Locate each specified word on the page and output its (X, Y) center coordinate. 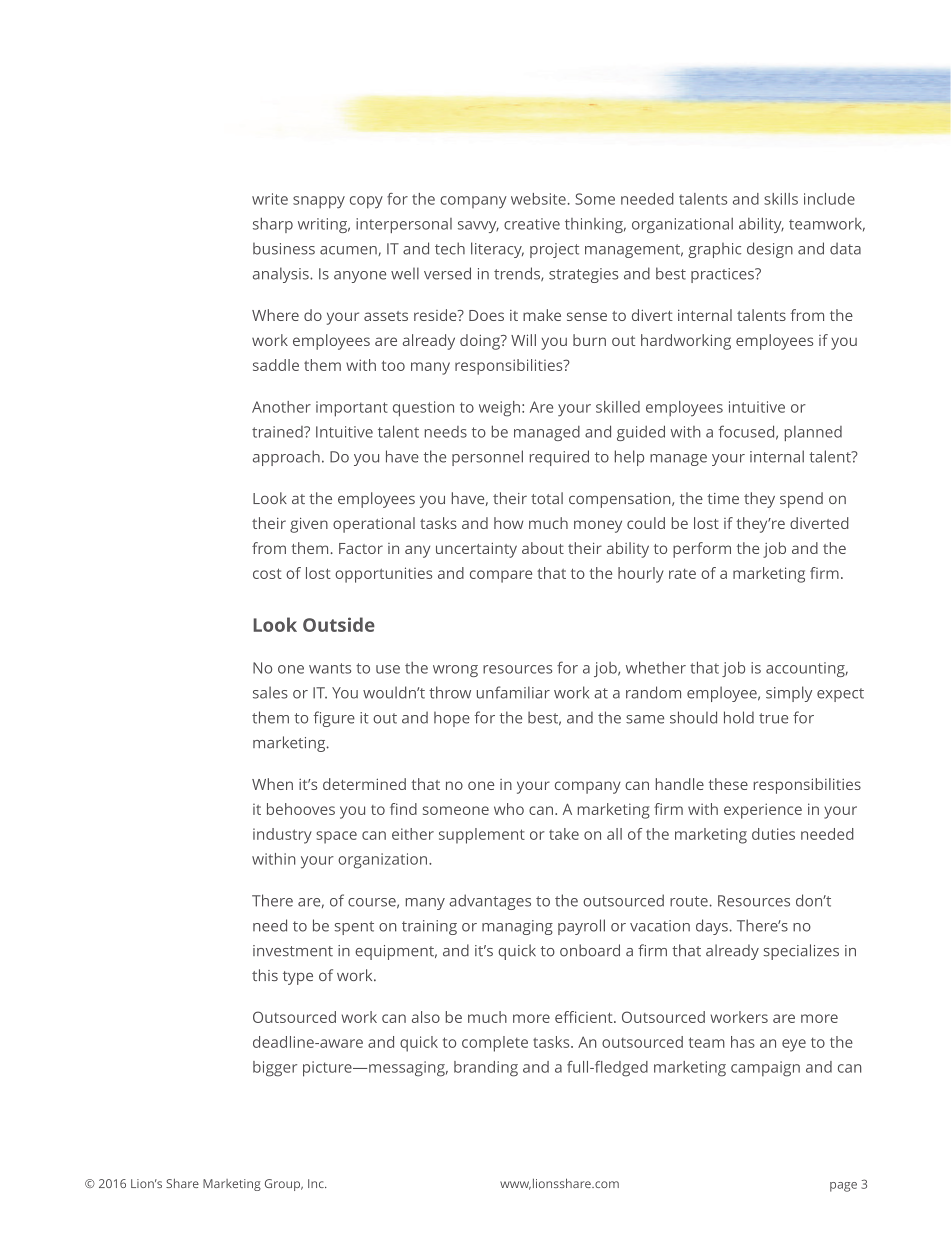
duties (773, 834)
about (543, 548)
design (770, 250)
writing (324, 225)
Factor (361, 548)
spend (801, 500)
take (564, 834)
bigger (275, 1069)
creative (532, 224)
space (336, 837)
